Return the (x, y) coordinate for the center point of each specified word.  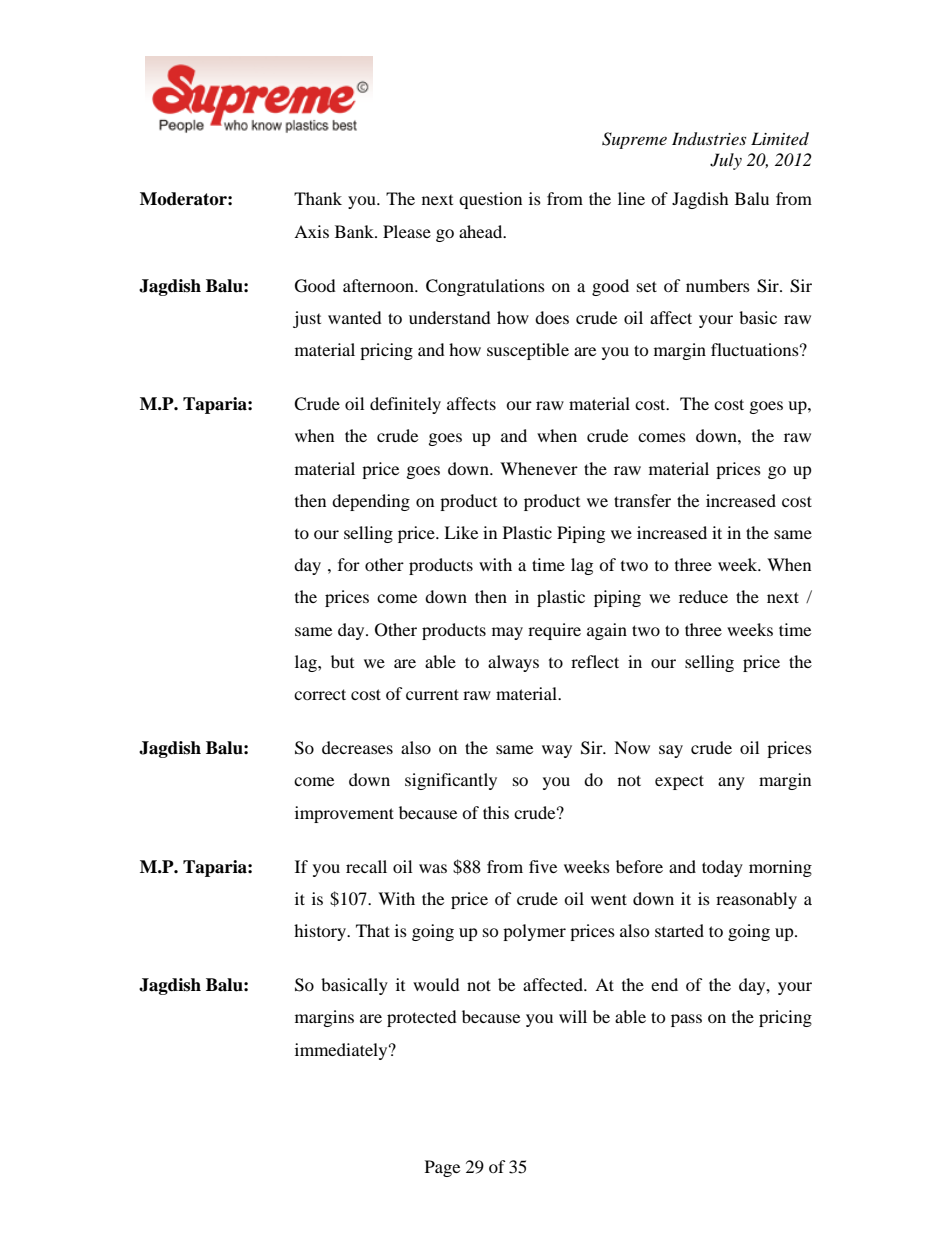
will (573, 1016)
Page (442, 1168)
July (726, 161)
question (490, 200)
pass (686, 1020)
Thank (318, 198)
